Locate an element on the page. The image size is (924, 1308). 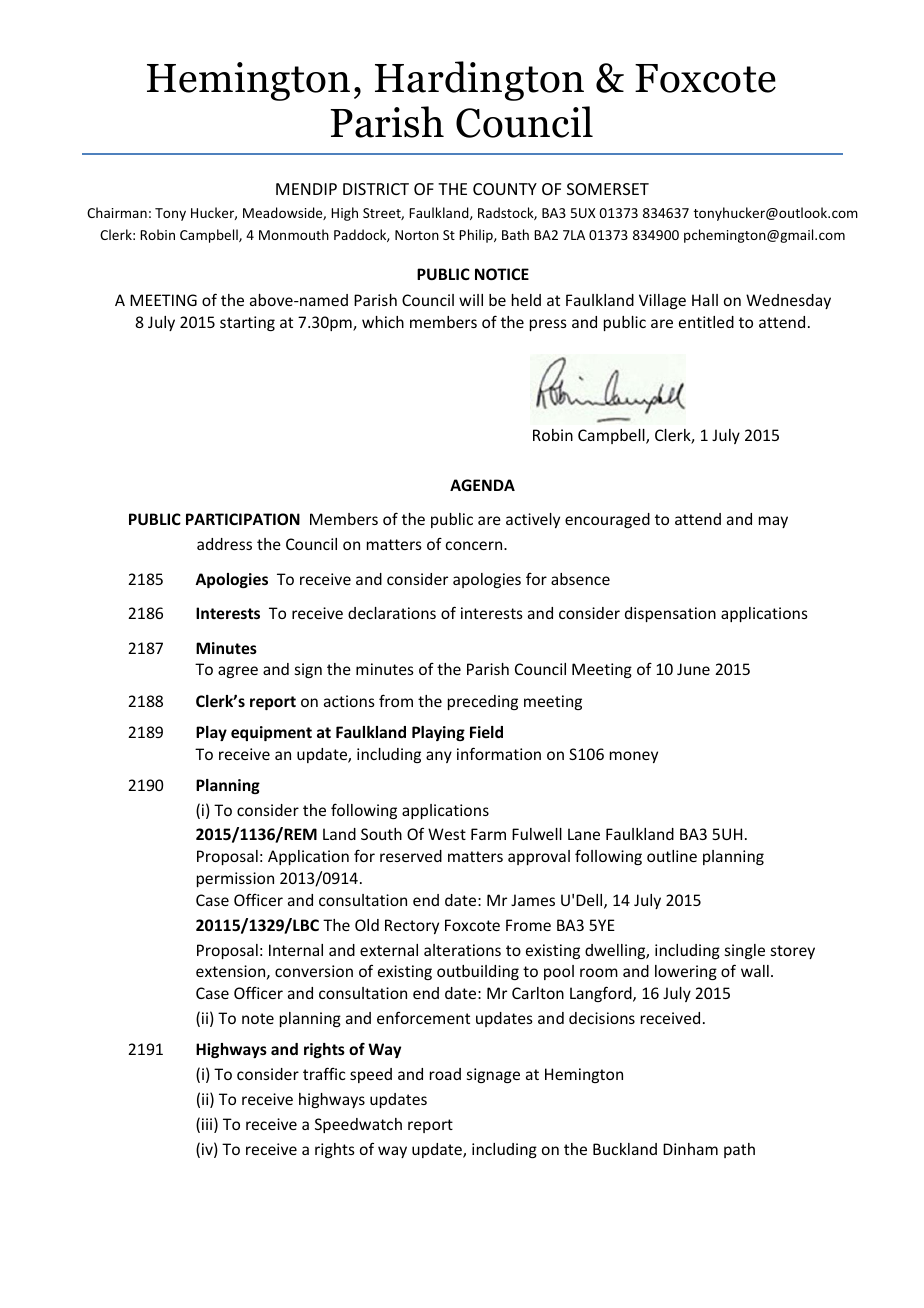
road is located at coordinates (445, 1074).
